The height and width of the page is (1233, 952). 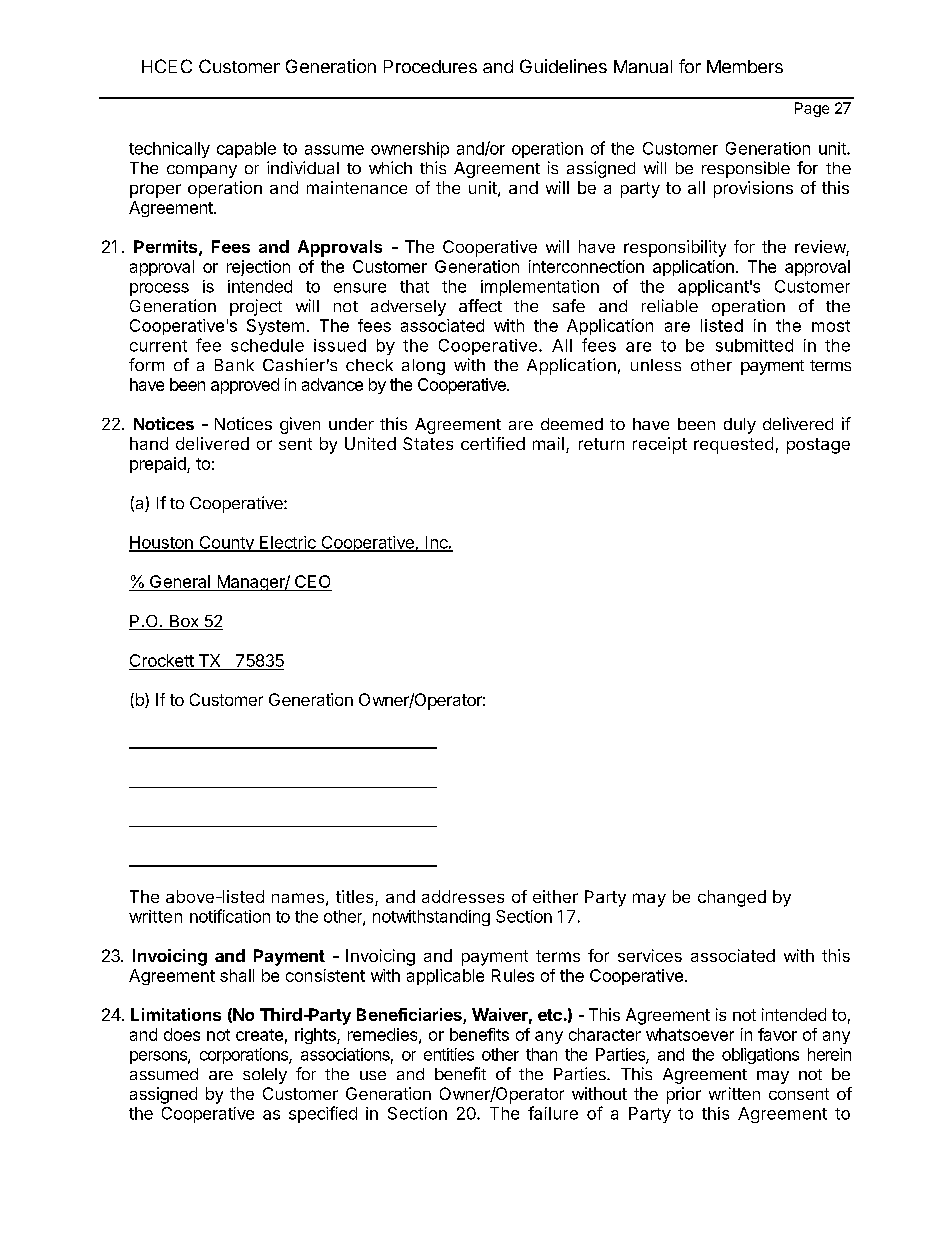 What do you see at coordinates (760, 1056) in the page?
I see `obligations` at bounding box center [760, 1056].
